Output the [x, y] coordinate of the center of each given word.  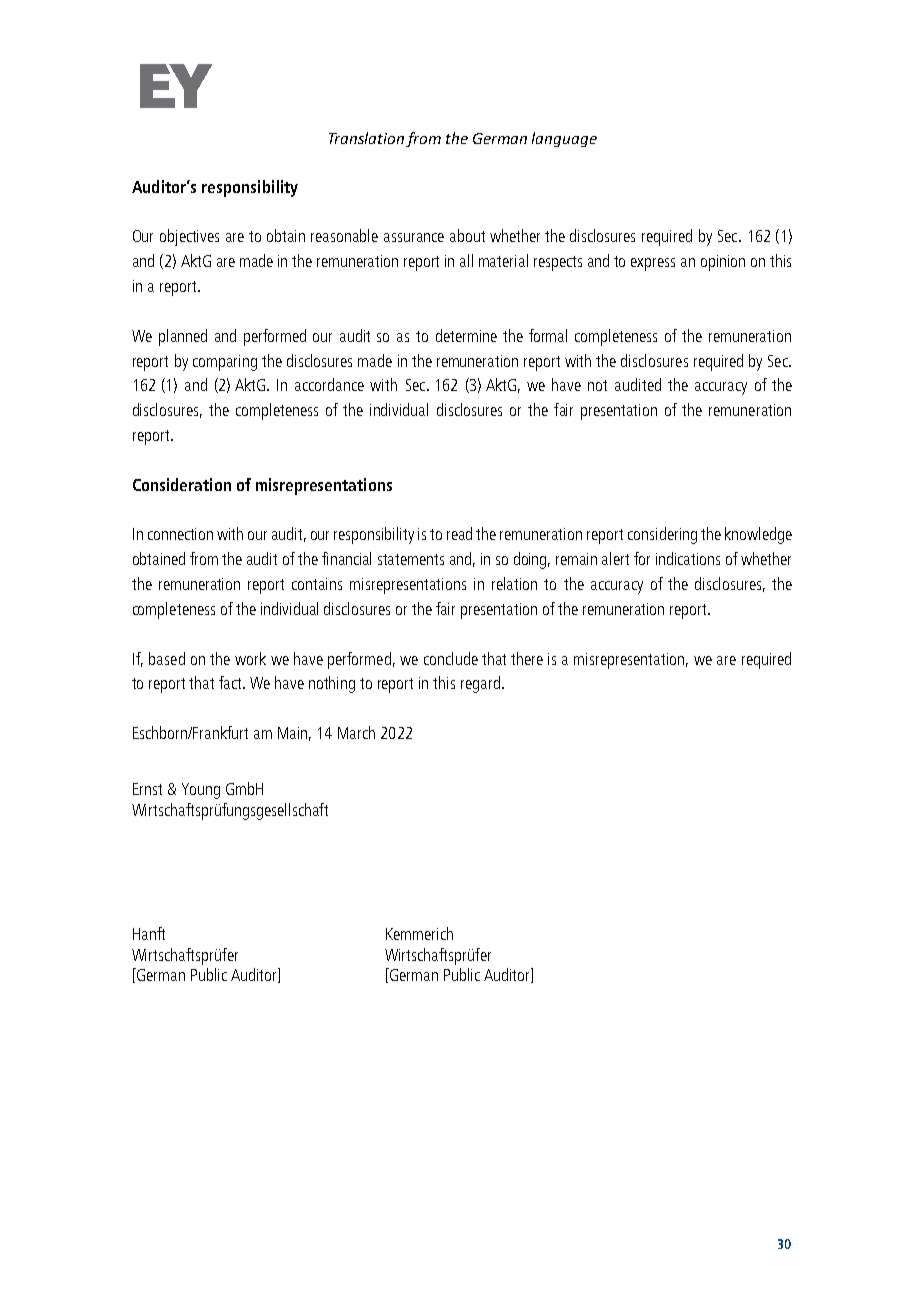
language [564, 139]
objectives [189, 237]
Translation [368, 139]
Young [201, 791]
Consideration [182, 484]
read [459, 533]
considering [662, 535]
